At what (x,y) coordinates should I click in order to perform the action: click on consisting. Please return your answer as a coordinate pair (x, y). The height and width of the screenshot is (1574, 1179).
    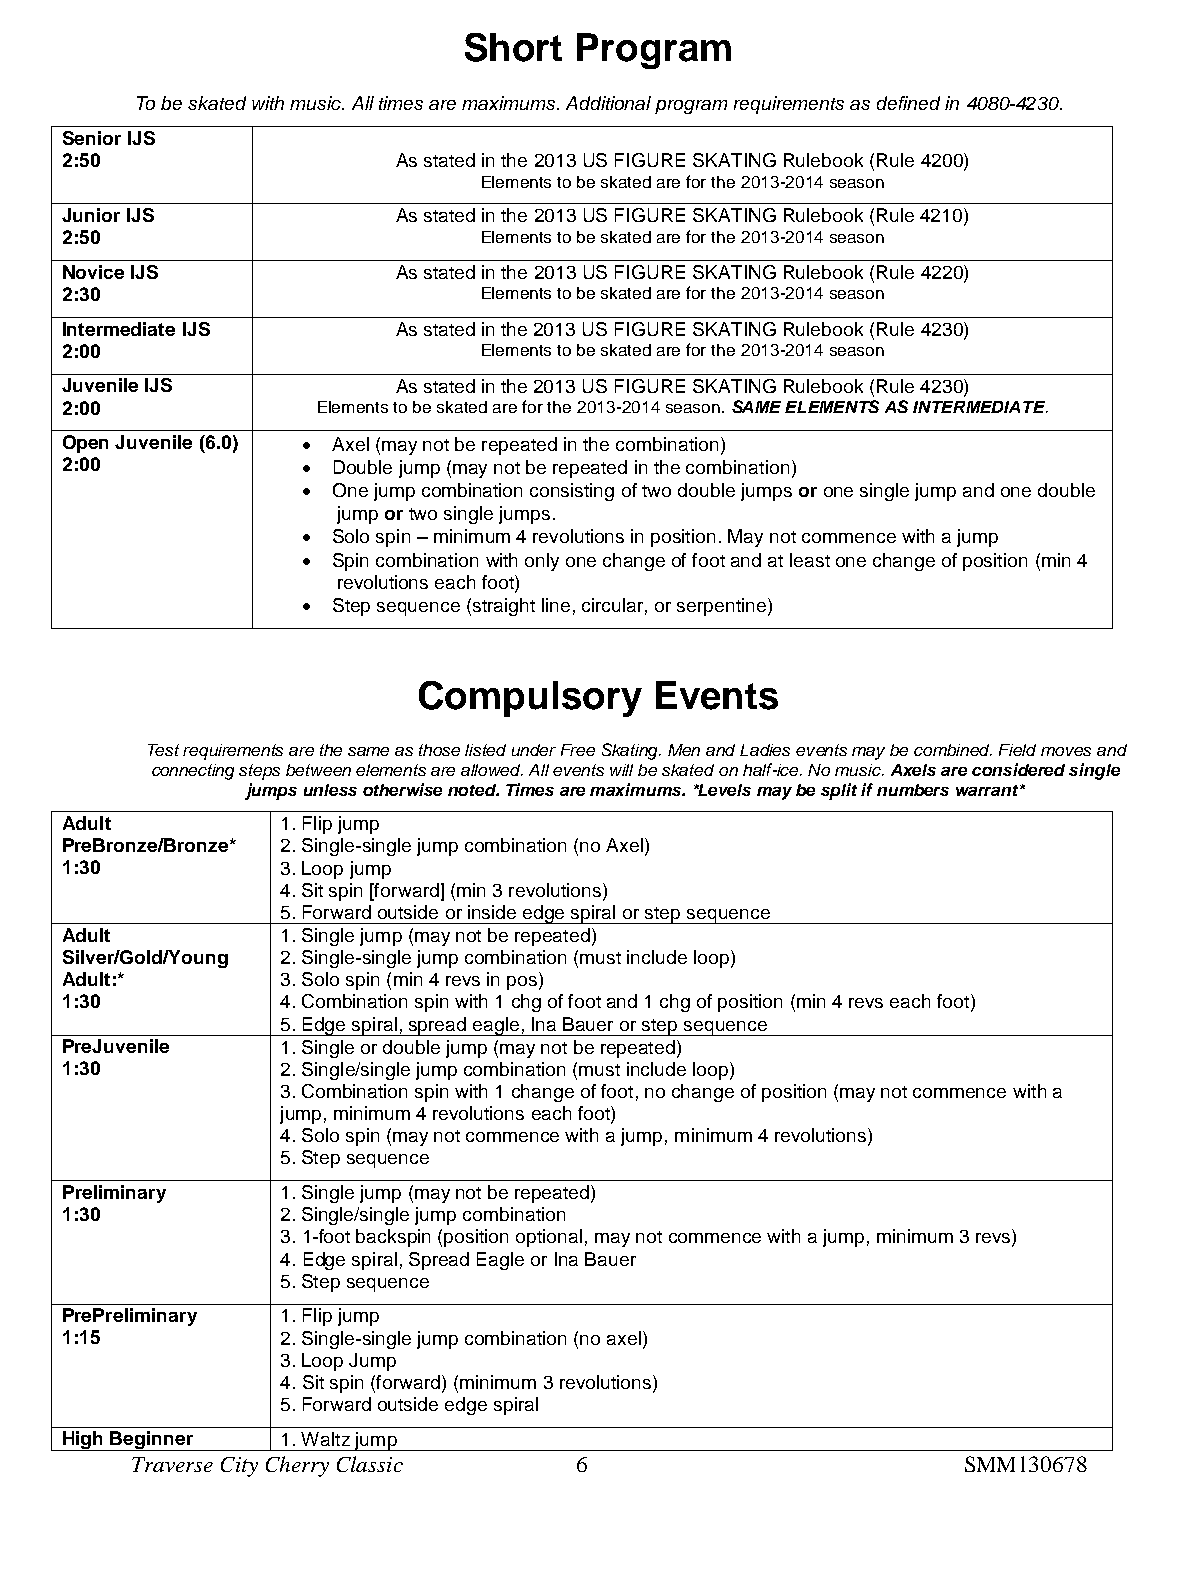
    Looking at the image, I should click on (572, 492).
